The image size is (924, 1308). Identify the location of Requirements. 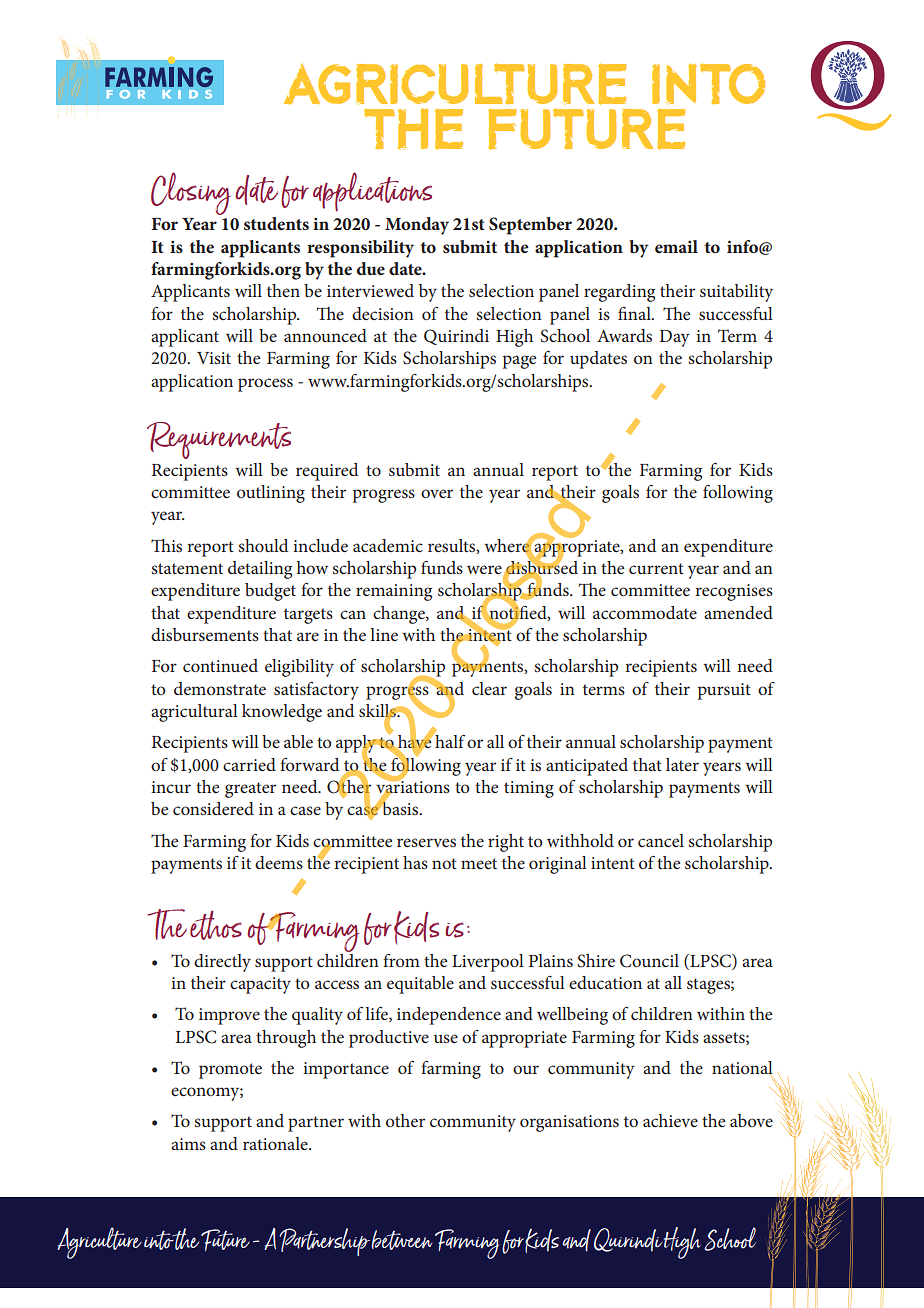
(219, 440).
